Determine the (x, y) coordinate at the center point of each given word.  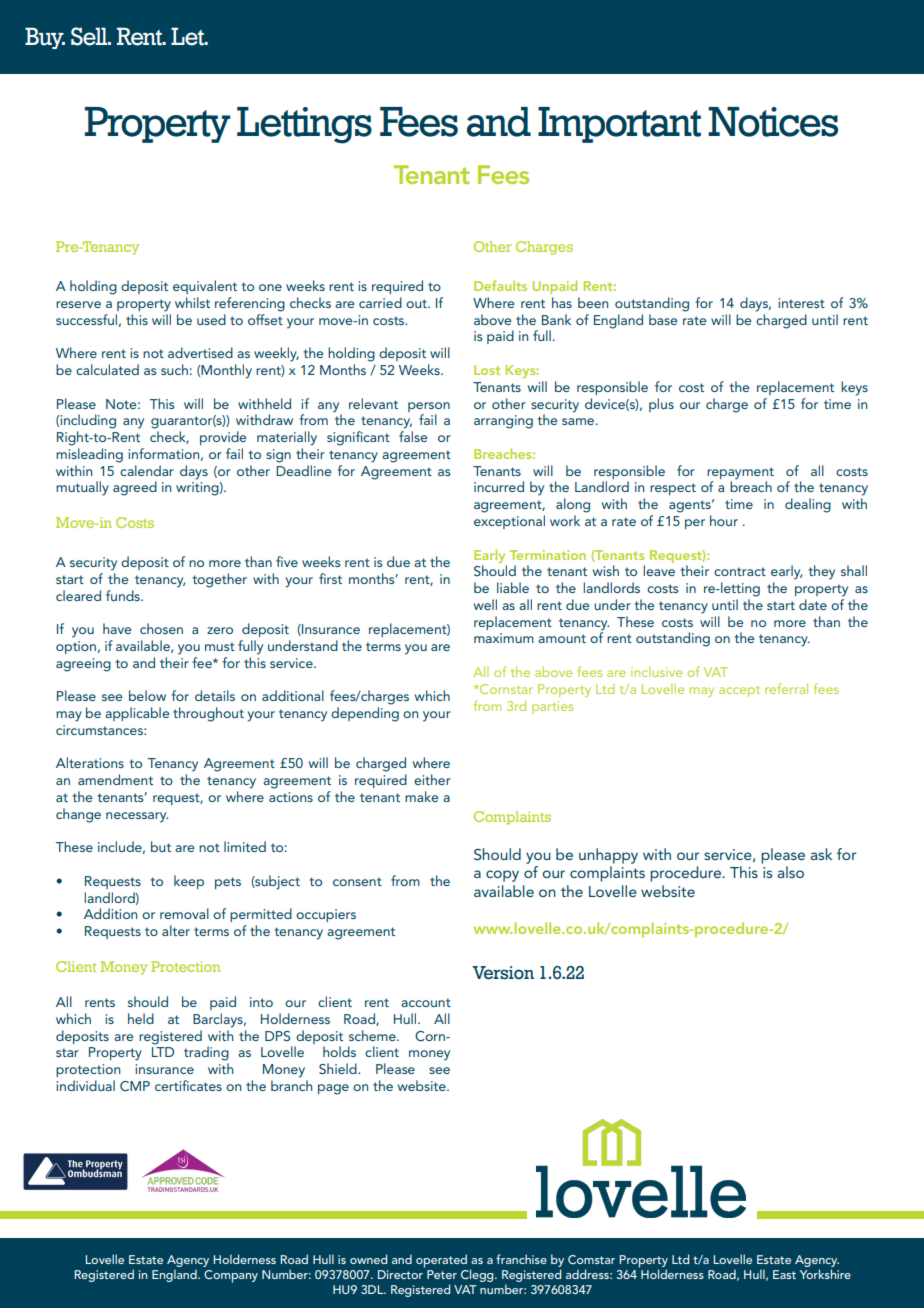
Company (231, 1276)
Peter (442, 1274)
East (784, 1274)
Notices (773, 122)
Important (619, 125)
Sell (90, 36)
